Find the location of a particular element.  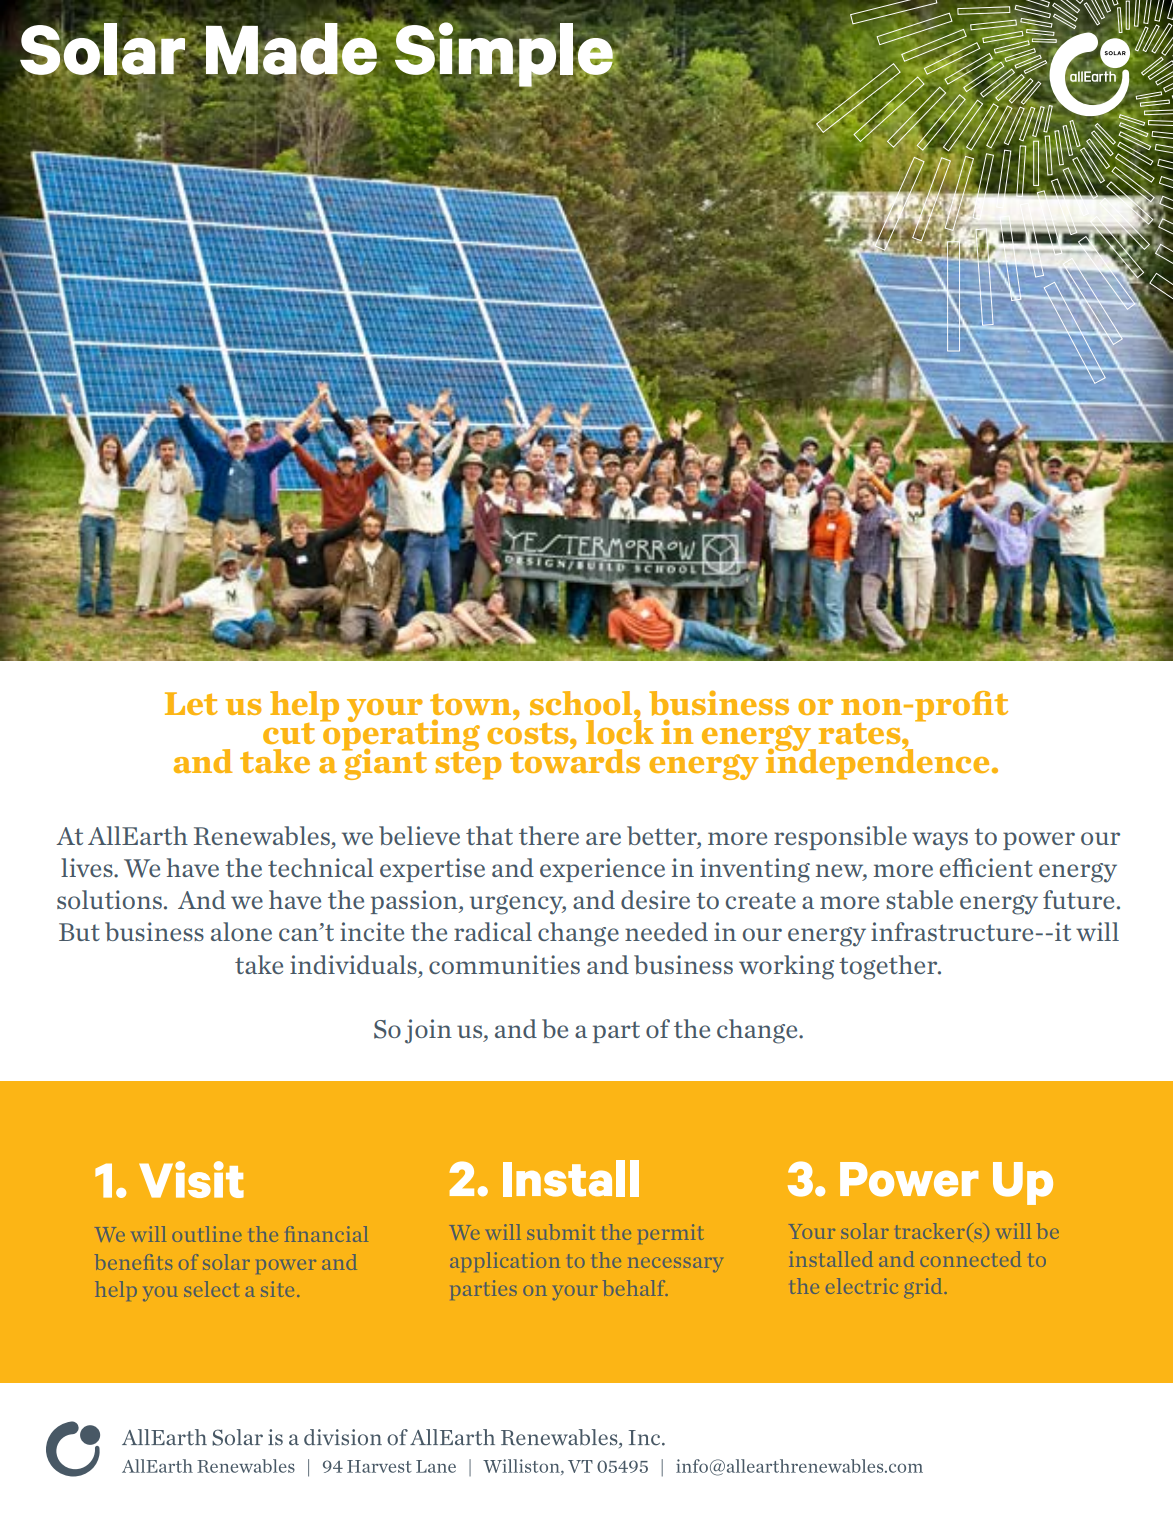

independence is located at coordinates (877, 763).
